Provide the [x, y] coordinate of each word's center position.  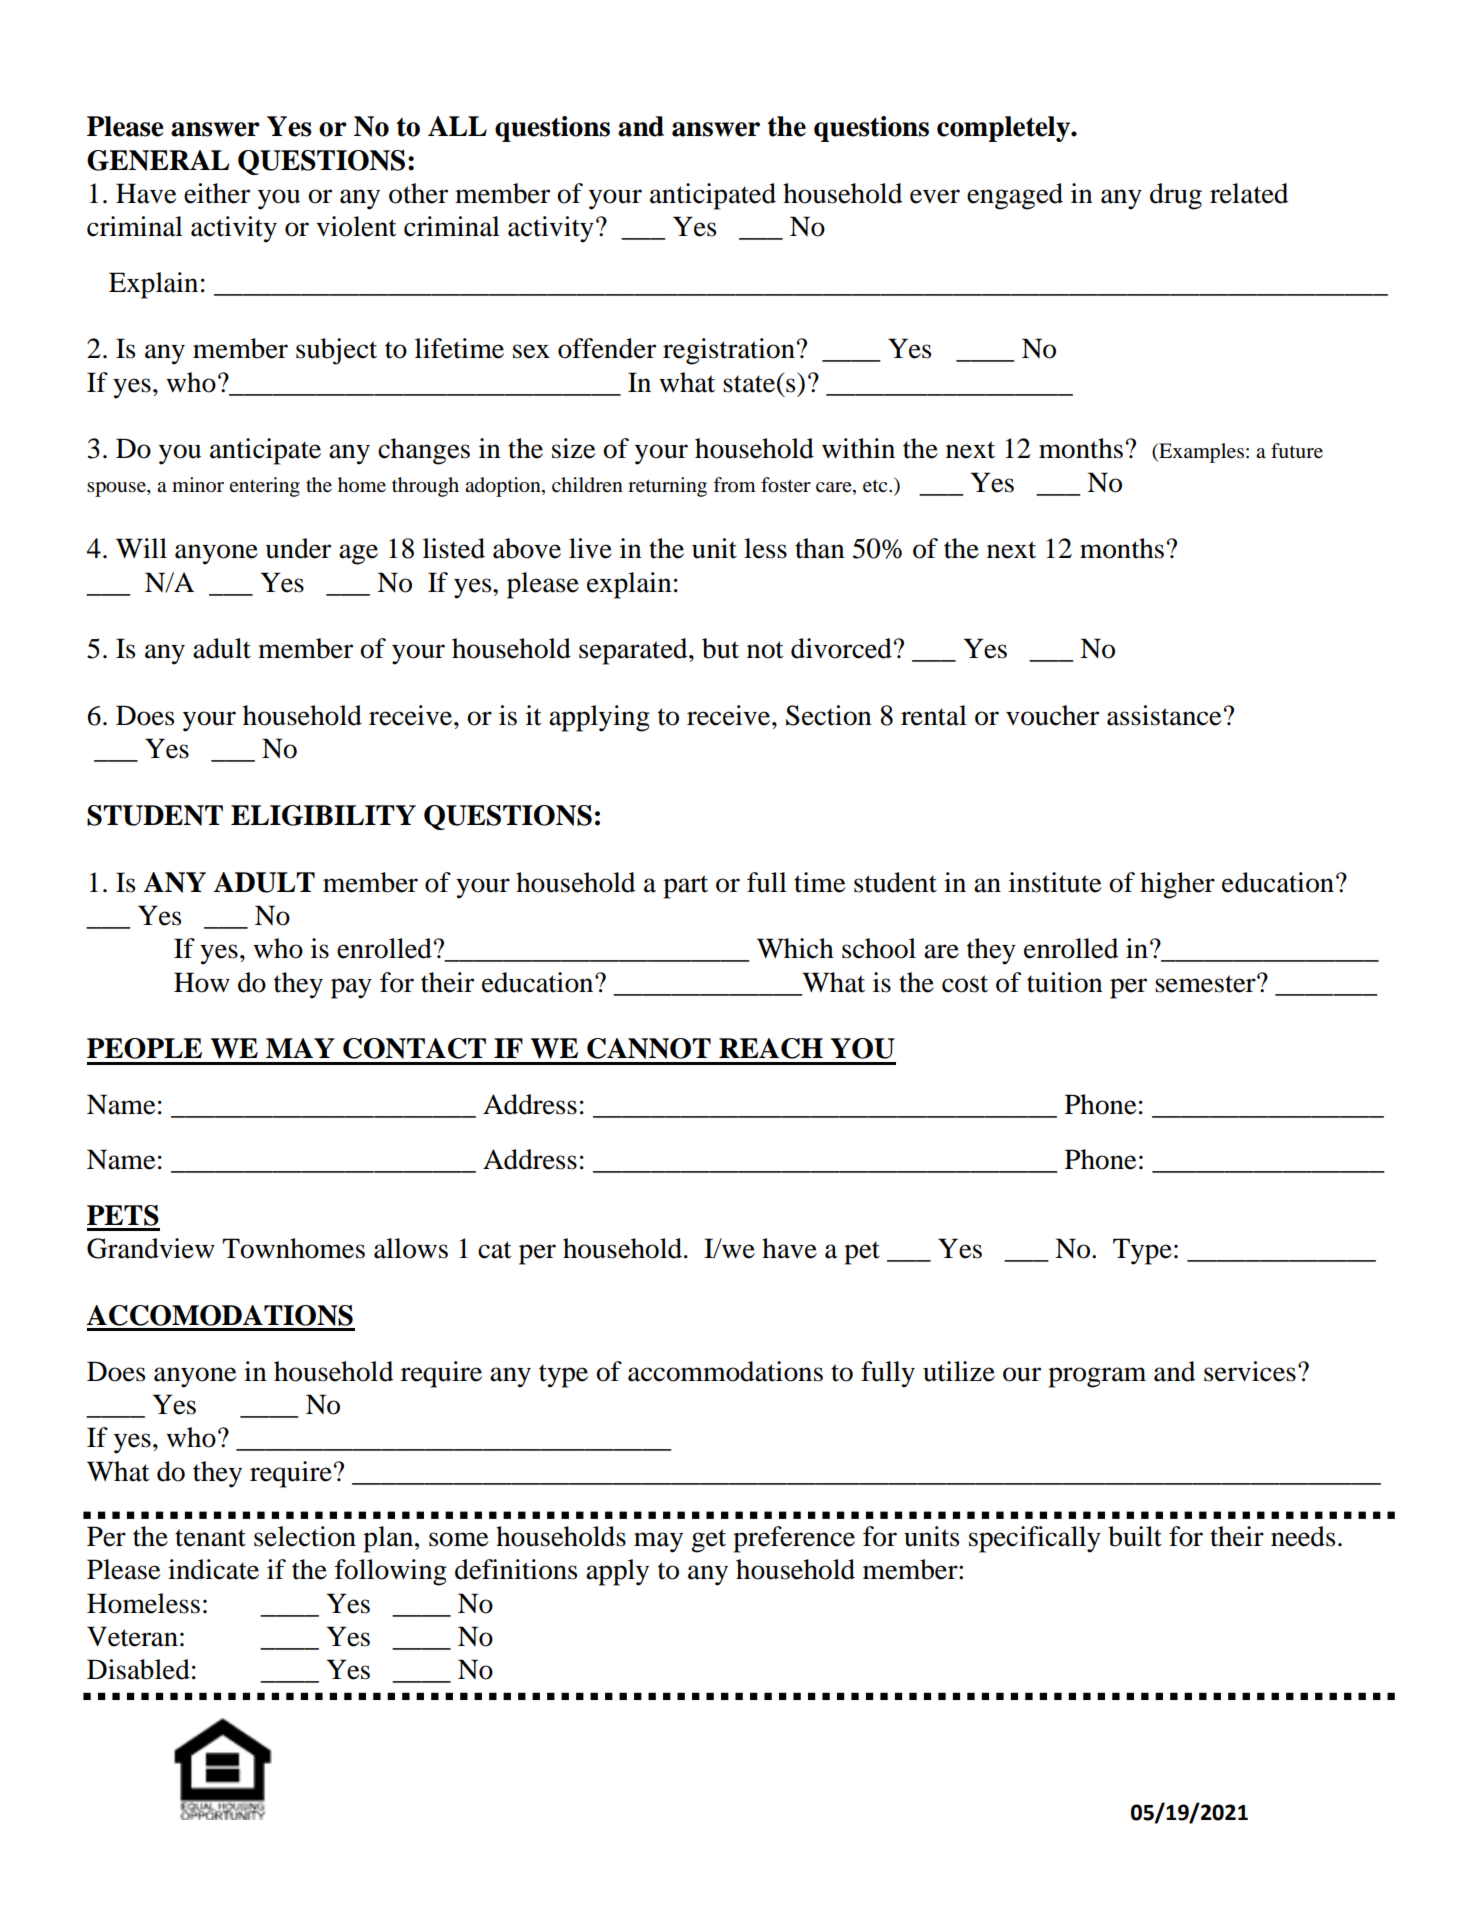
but [720, 648]
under [298, 548]
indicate [213, 1569]
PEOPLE [144, 1048]
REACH [771, 1048]
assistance [1164, 715]
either [217, 193]
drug [1176, 196]
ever [935, 196]
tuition [1065, 982]
